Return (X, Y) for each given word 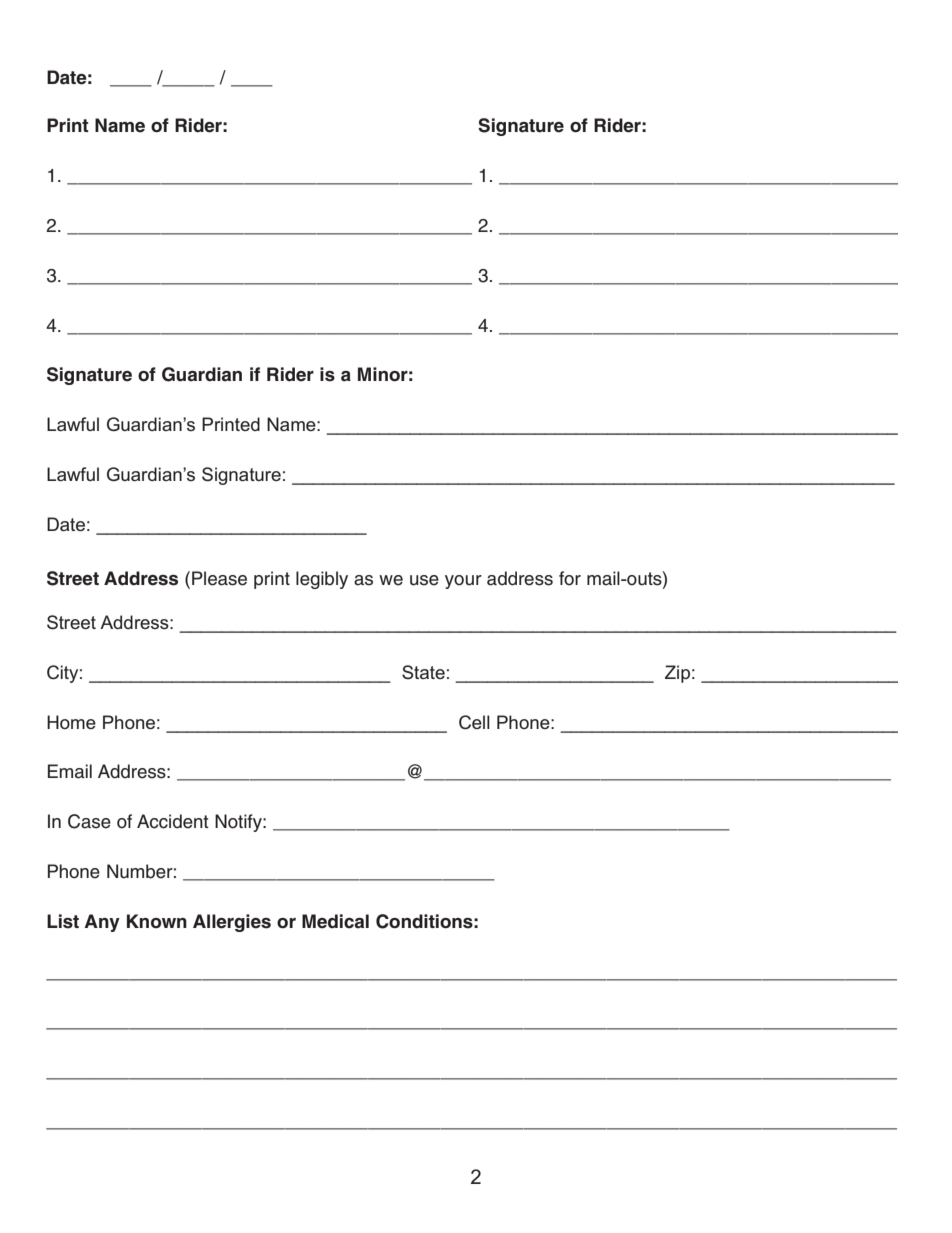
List (63, 921)
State (423, 672)
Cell (474, 722)
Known (157, 921)
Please (219, 578)
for (570, 578)
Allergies (232, 923)
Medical (335, 921)
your (463, 582)
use (424, 580)
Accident (173, 821)
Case (89, 821)
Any (102, 923)
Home (71, 722)
